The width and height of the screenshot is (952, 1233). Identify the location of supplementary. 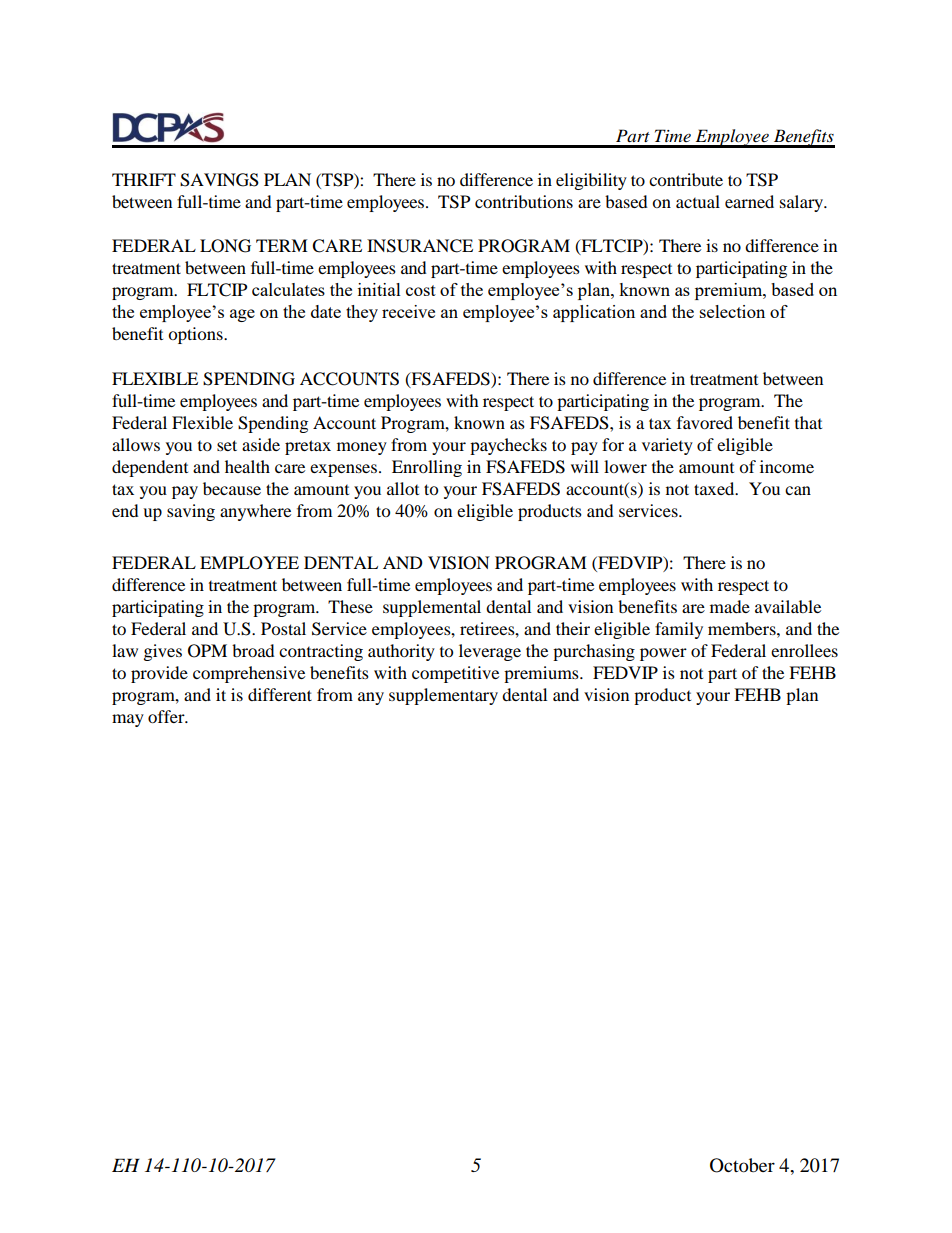
(443, 696).
